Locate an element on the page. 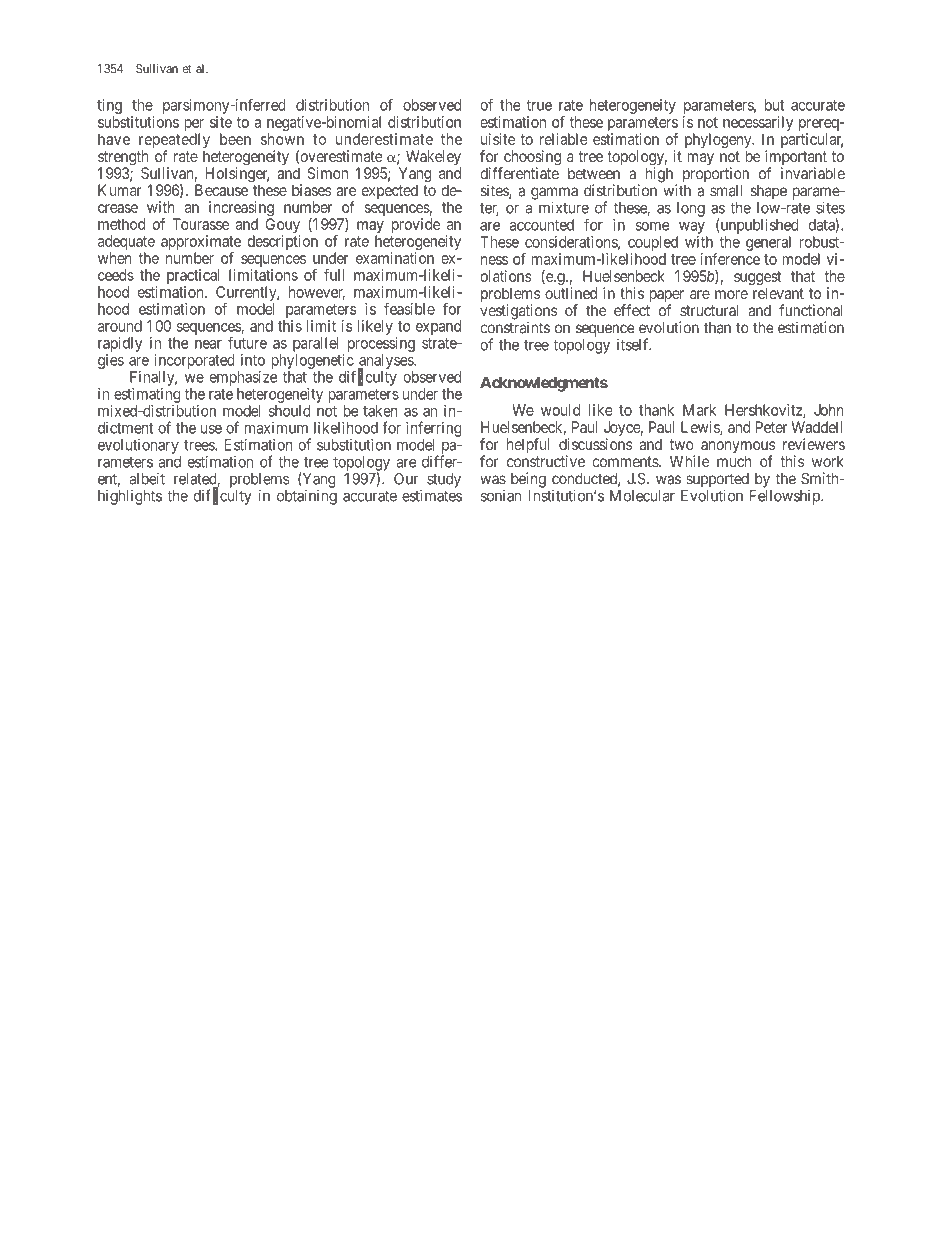 The image size is (952, 1233). supported is located at coordinates (717, 481).
